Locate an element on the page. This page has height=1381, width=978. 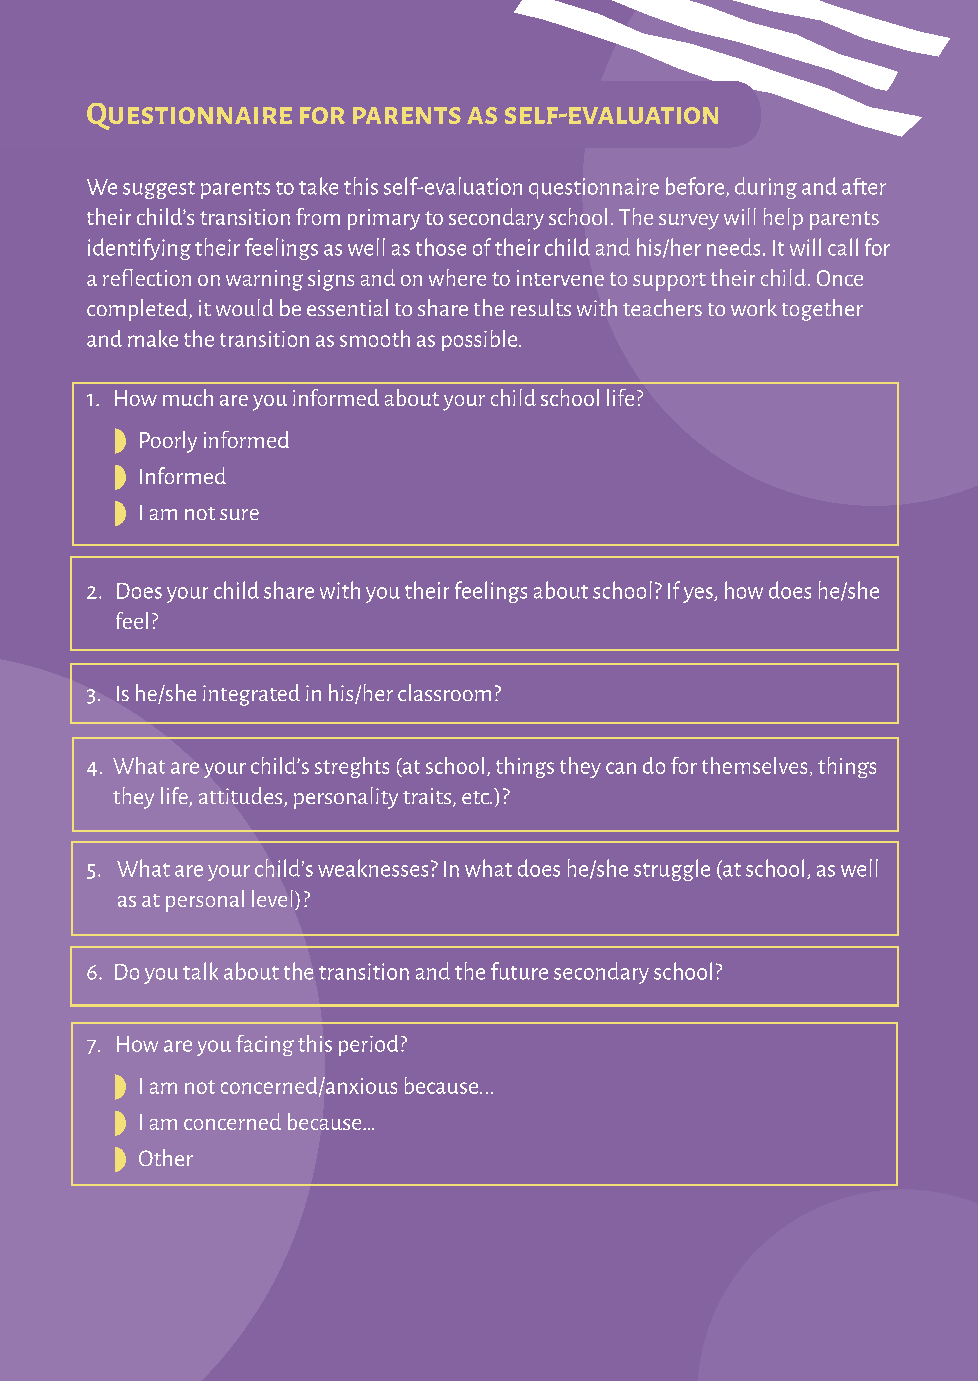
suggest is located at coordinates (159, 190).
